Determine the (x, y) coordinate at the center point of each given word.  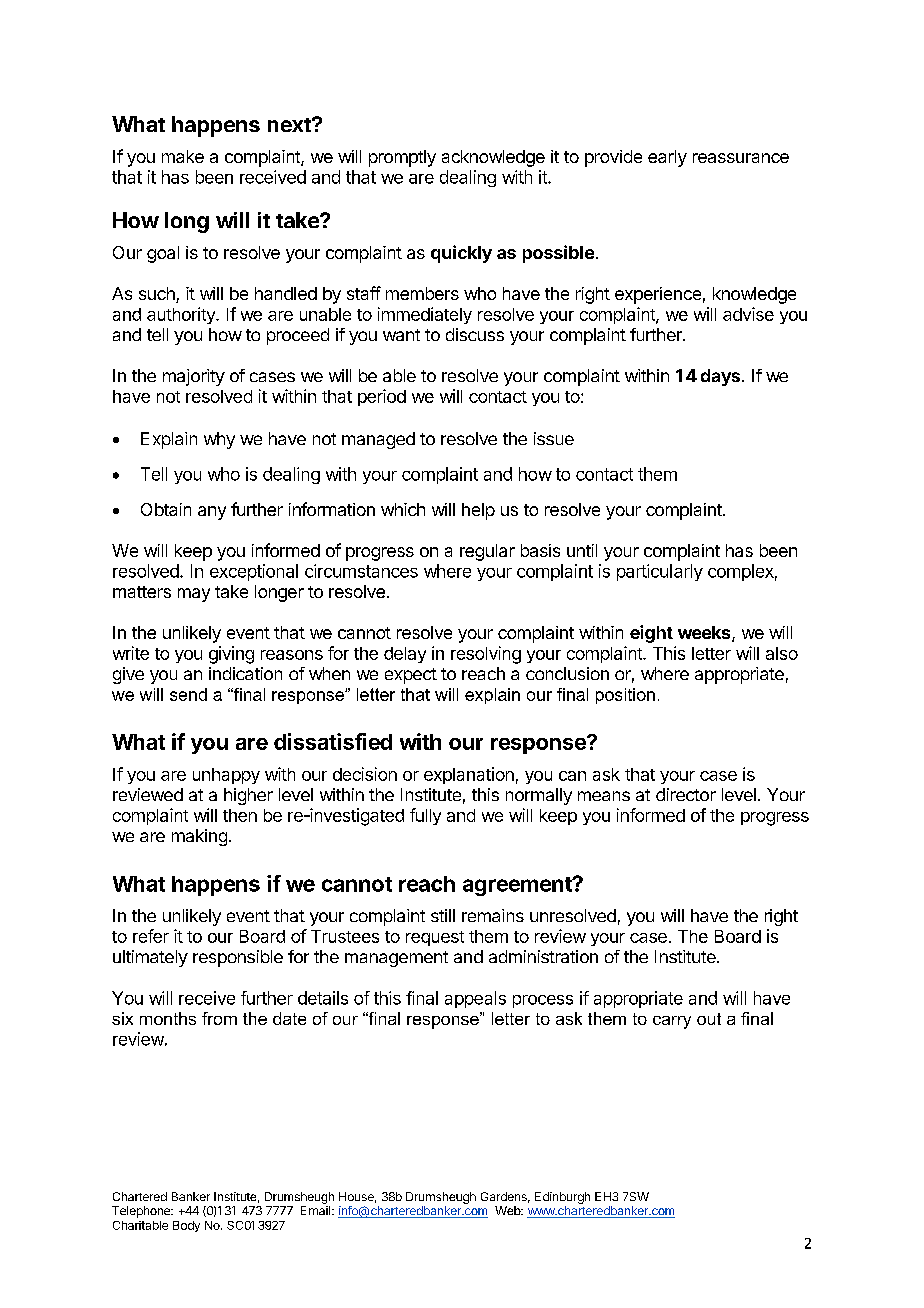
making (199, 837)
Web (509, 1210)
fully (425, 816)
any (212, 513)
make (183, 156)
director (686, 794)
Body (186, 1226)
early (667, 158)
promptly (402, 158)
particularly (660, 572)
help (478, 511)
